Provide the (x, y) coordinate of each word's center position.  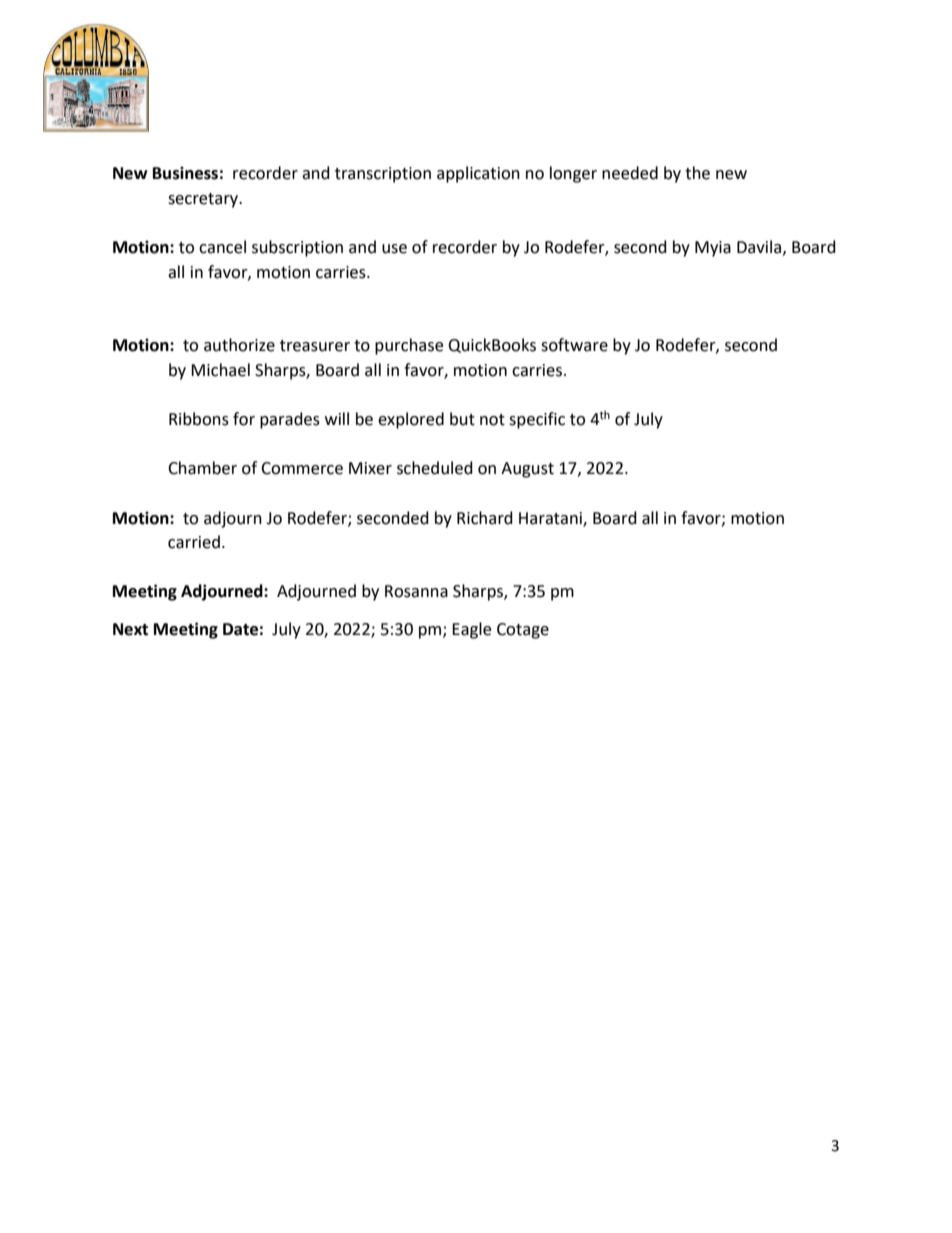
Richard (485, 518)
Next (130, 629)
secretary (204, 200)
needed (630, 173)
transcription (383, 175)
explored (411, 420)
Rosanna (416, 591)
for (244, 419)
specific (537, 420)
